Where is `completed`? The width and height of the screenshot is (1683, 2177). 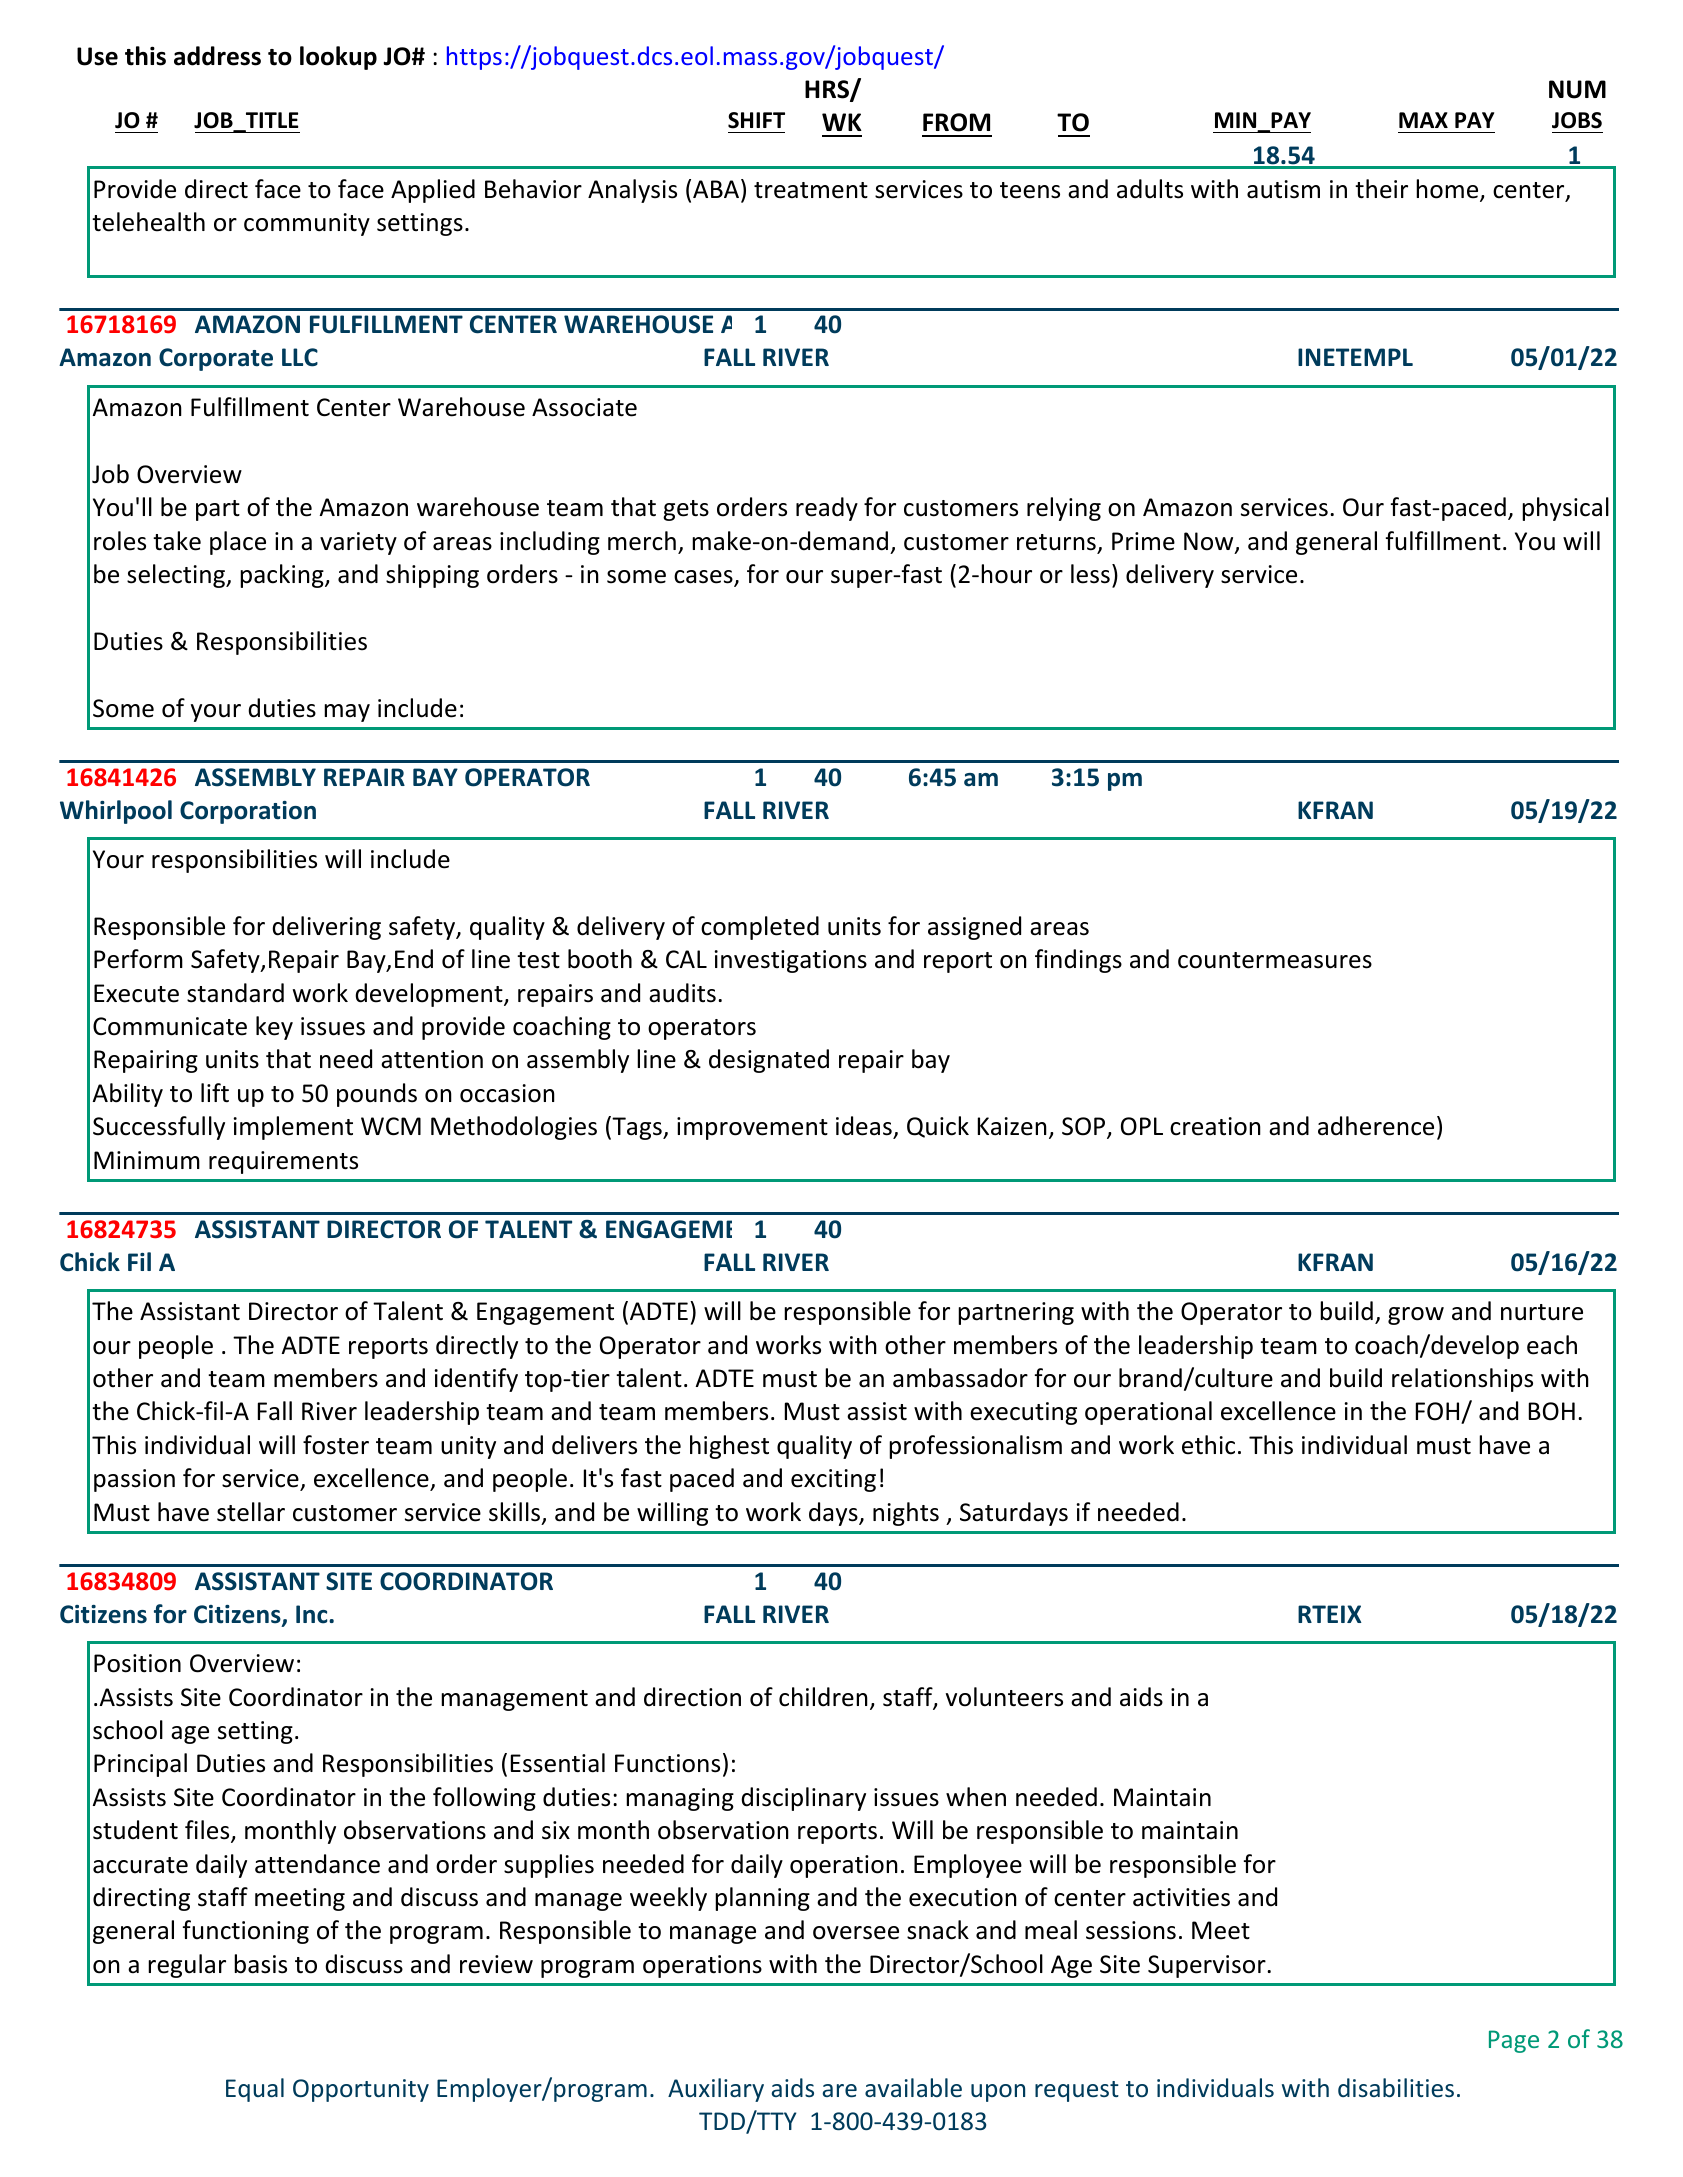
completed is located at coordinates (760, 928).
